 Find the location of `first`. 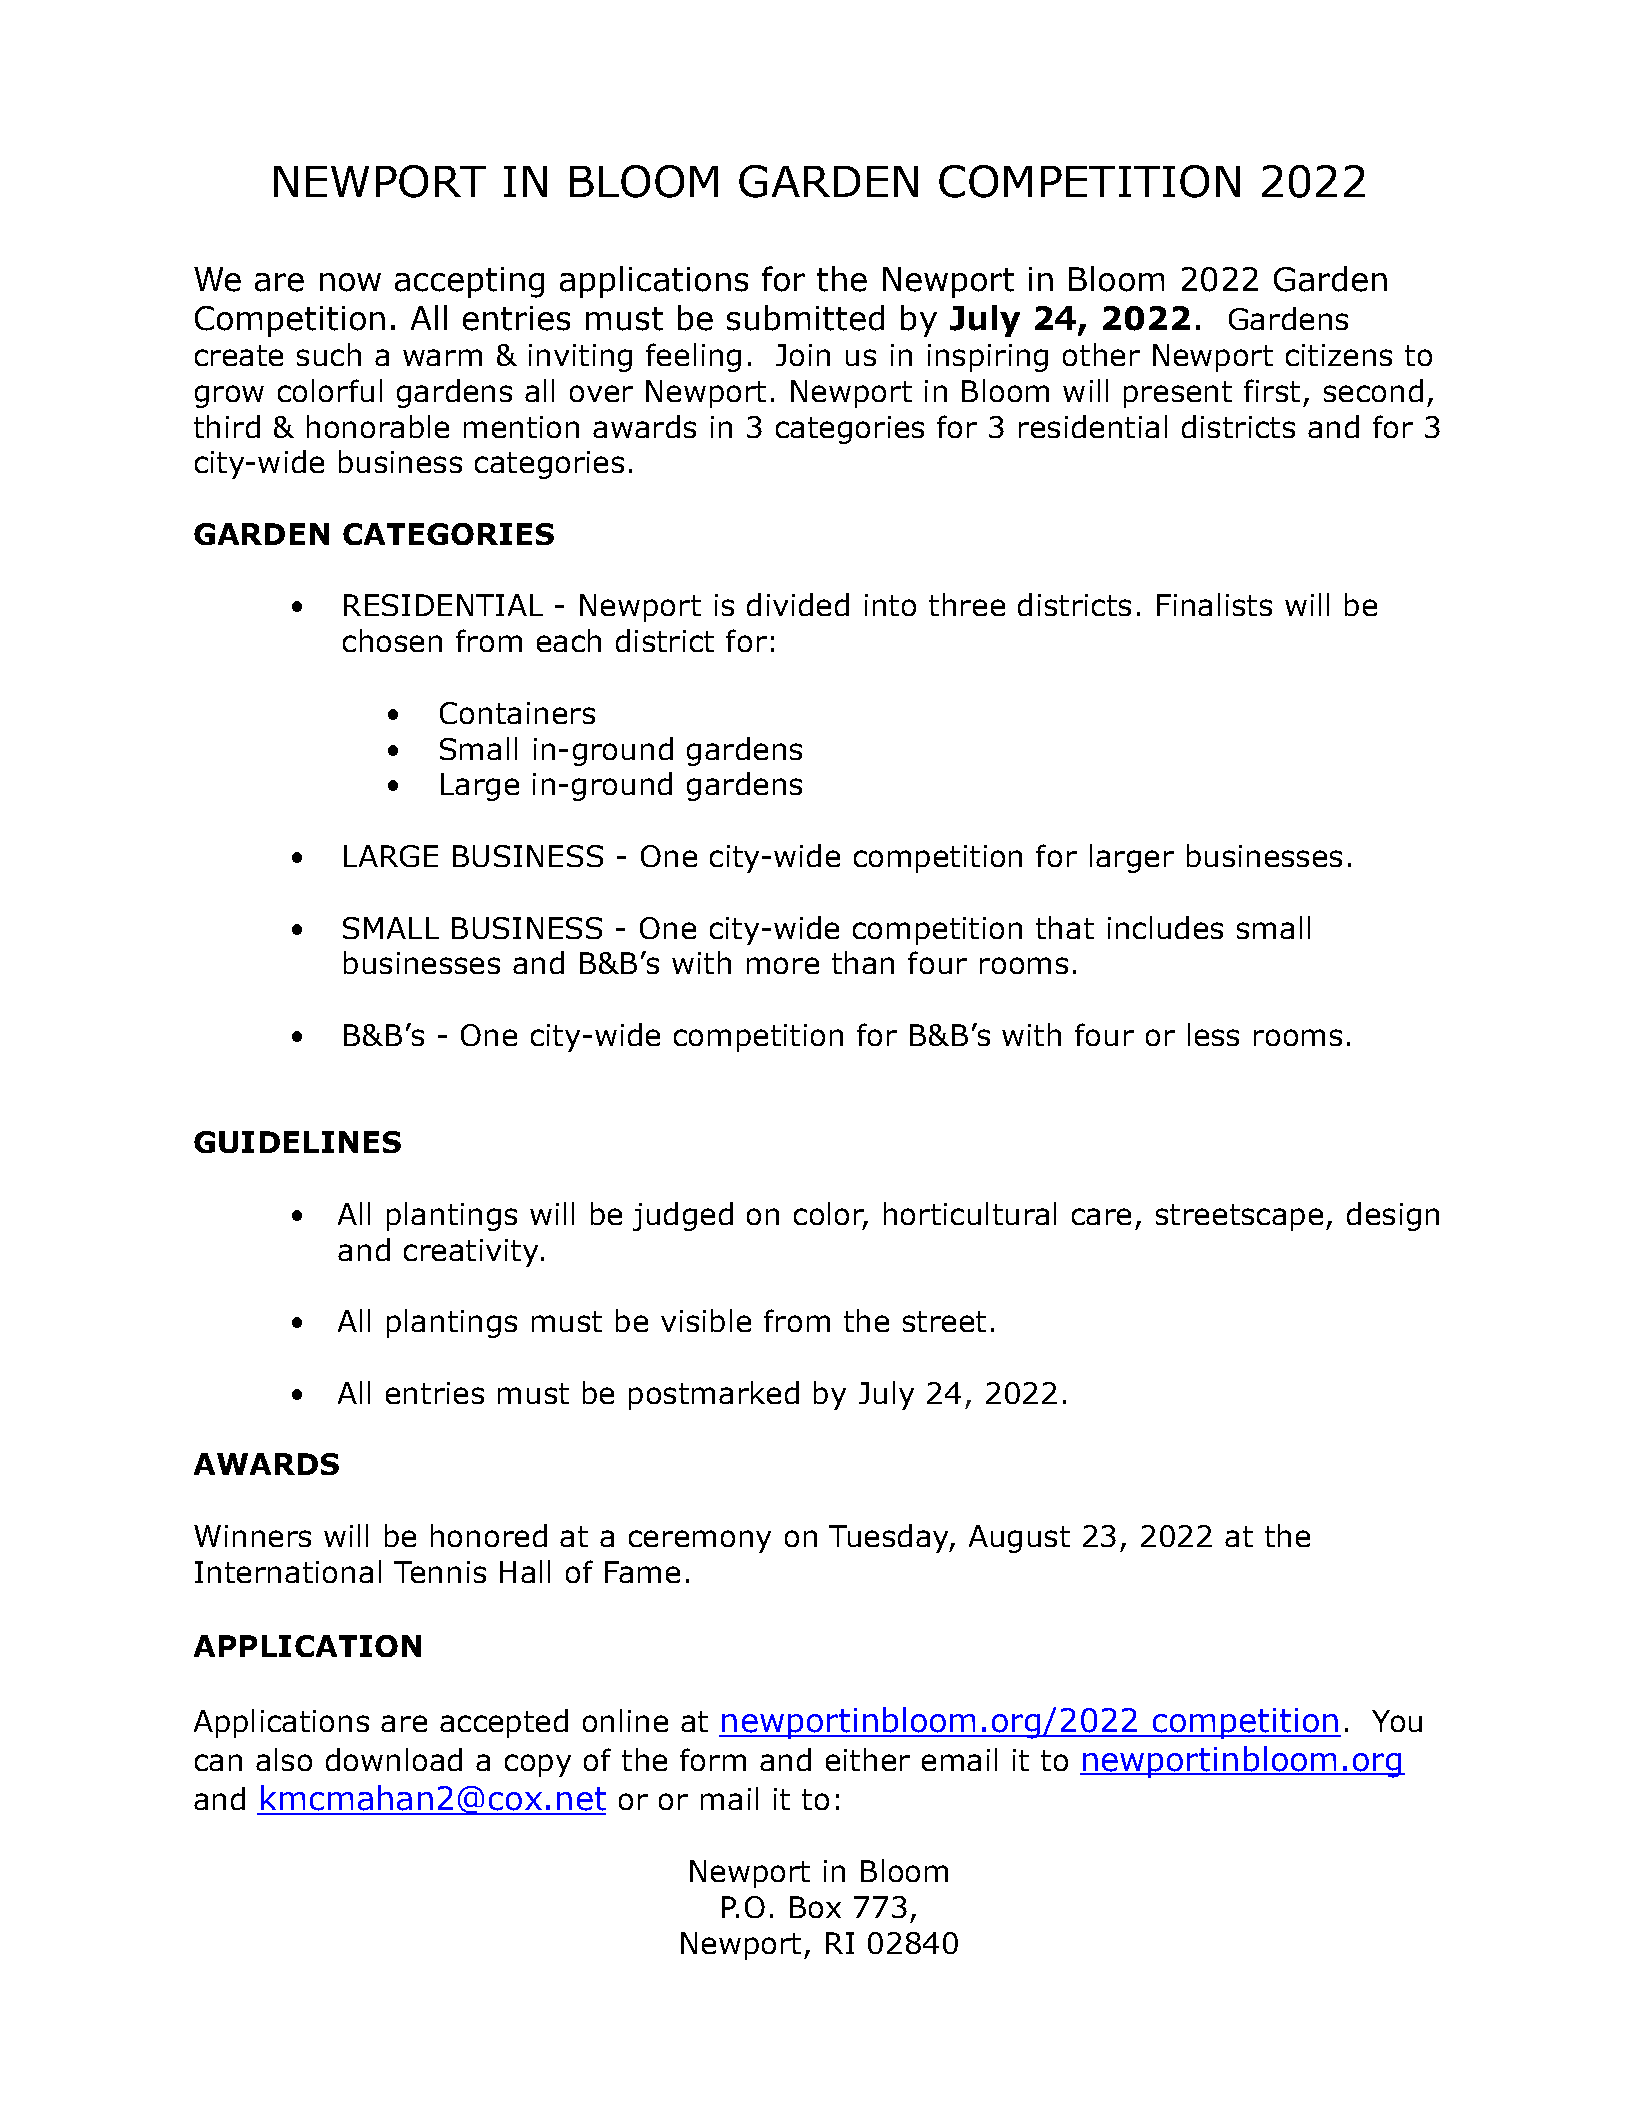

first is located at coordinates (1272, 390).
